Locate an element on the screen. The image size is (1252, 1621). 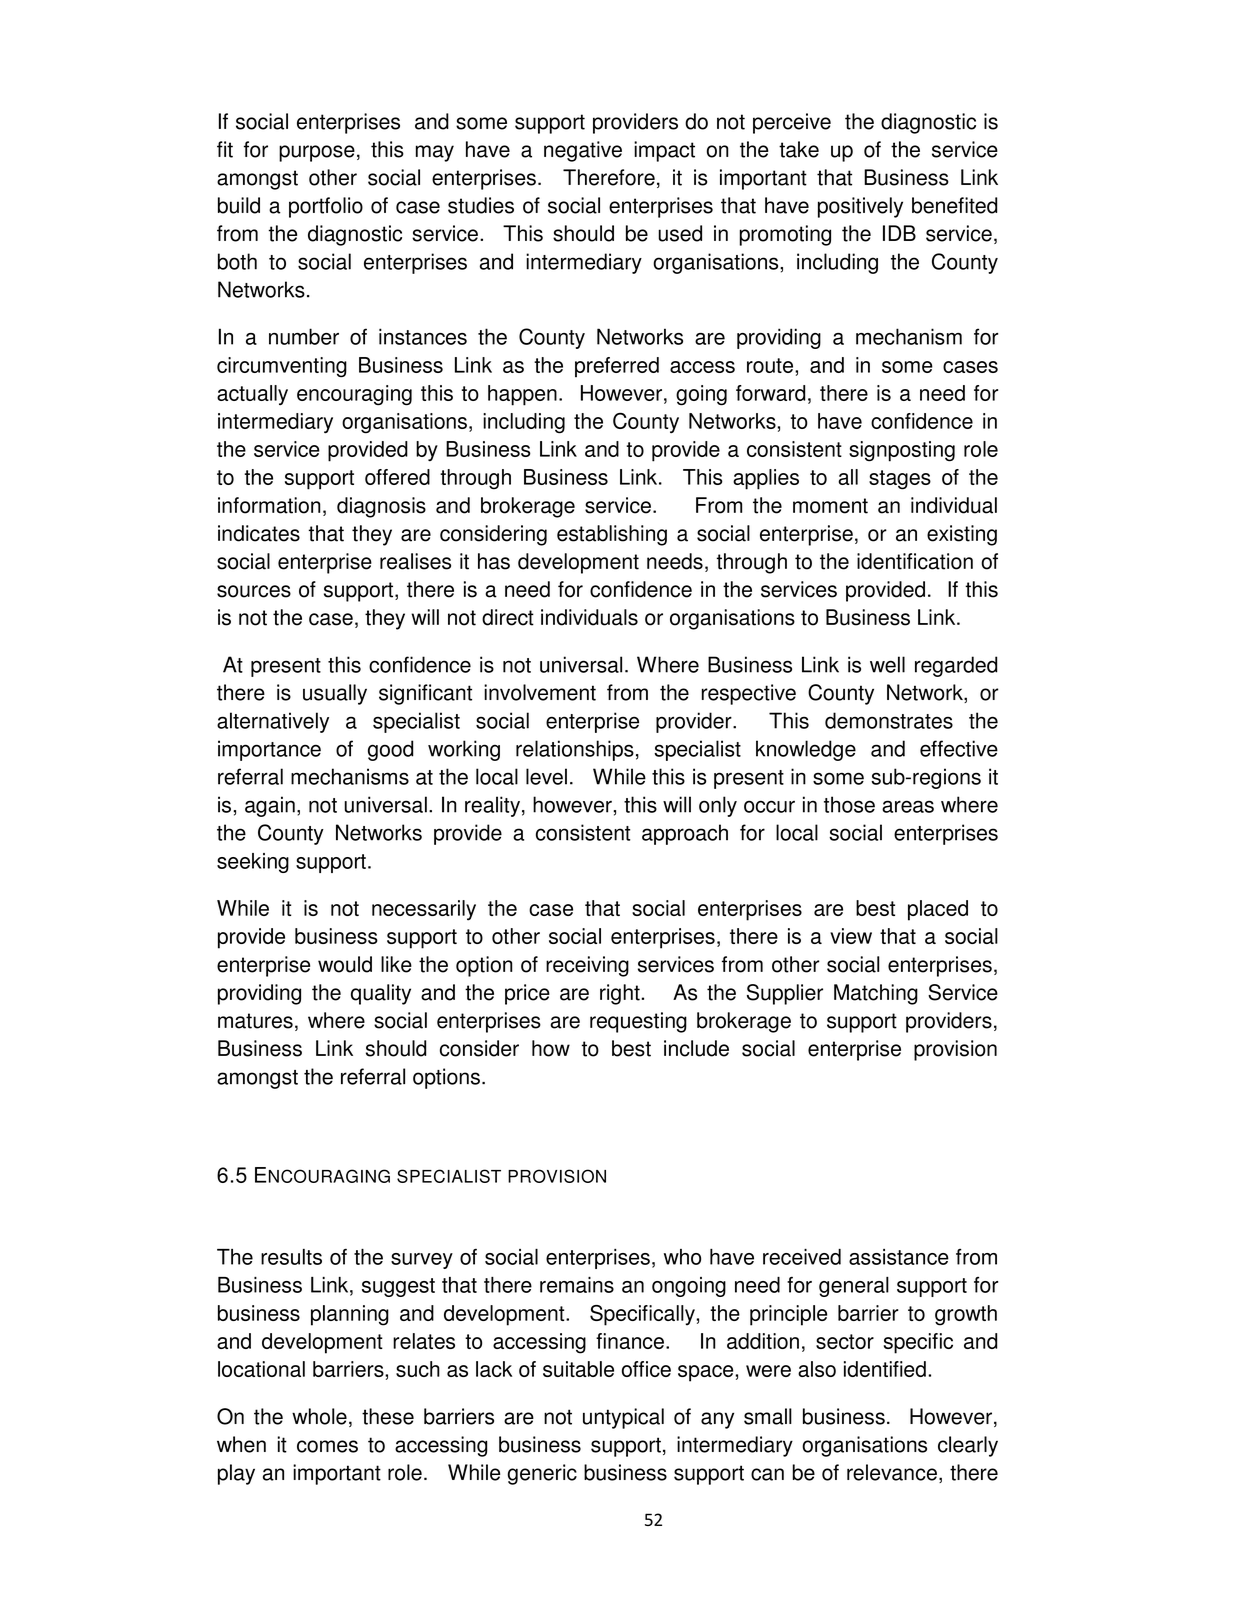
areas is located at coordinates (908, 806).
